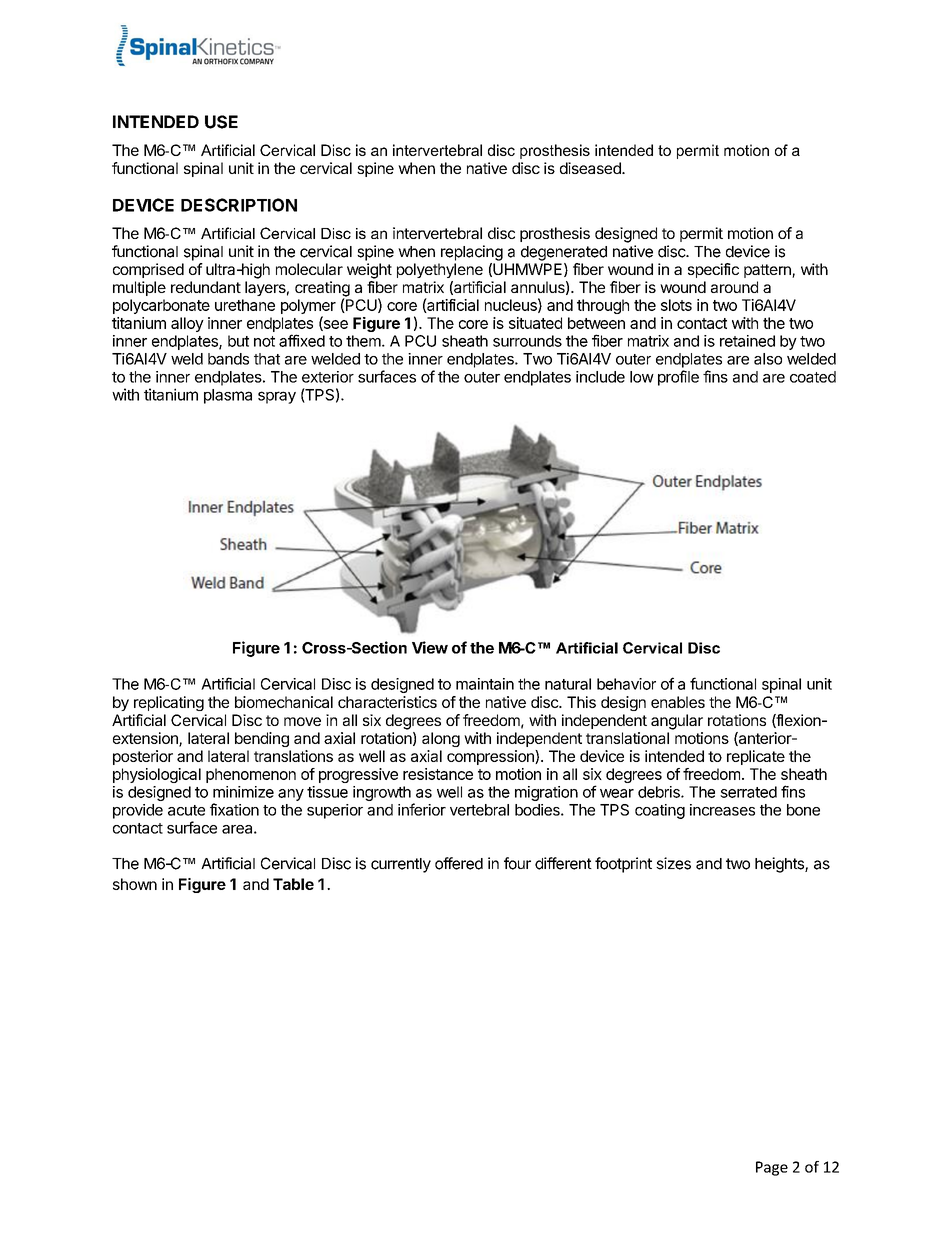 This page has width=952, height=1233. I want to click on include, so click(600, 377).
